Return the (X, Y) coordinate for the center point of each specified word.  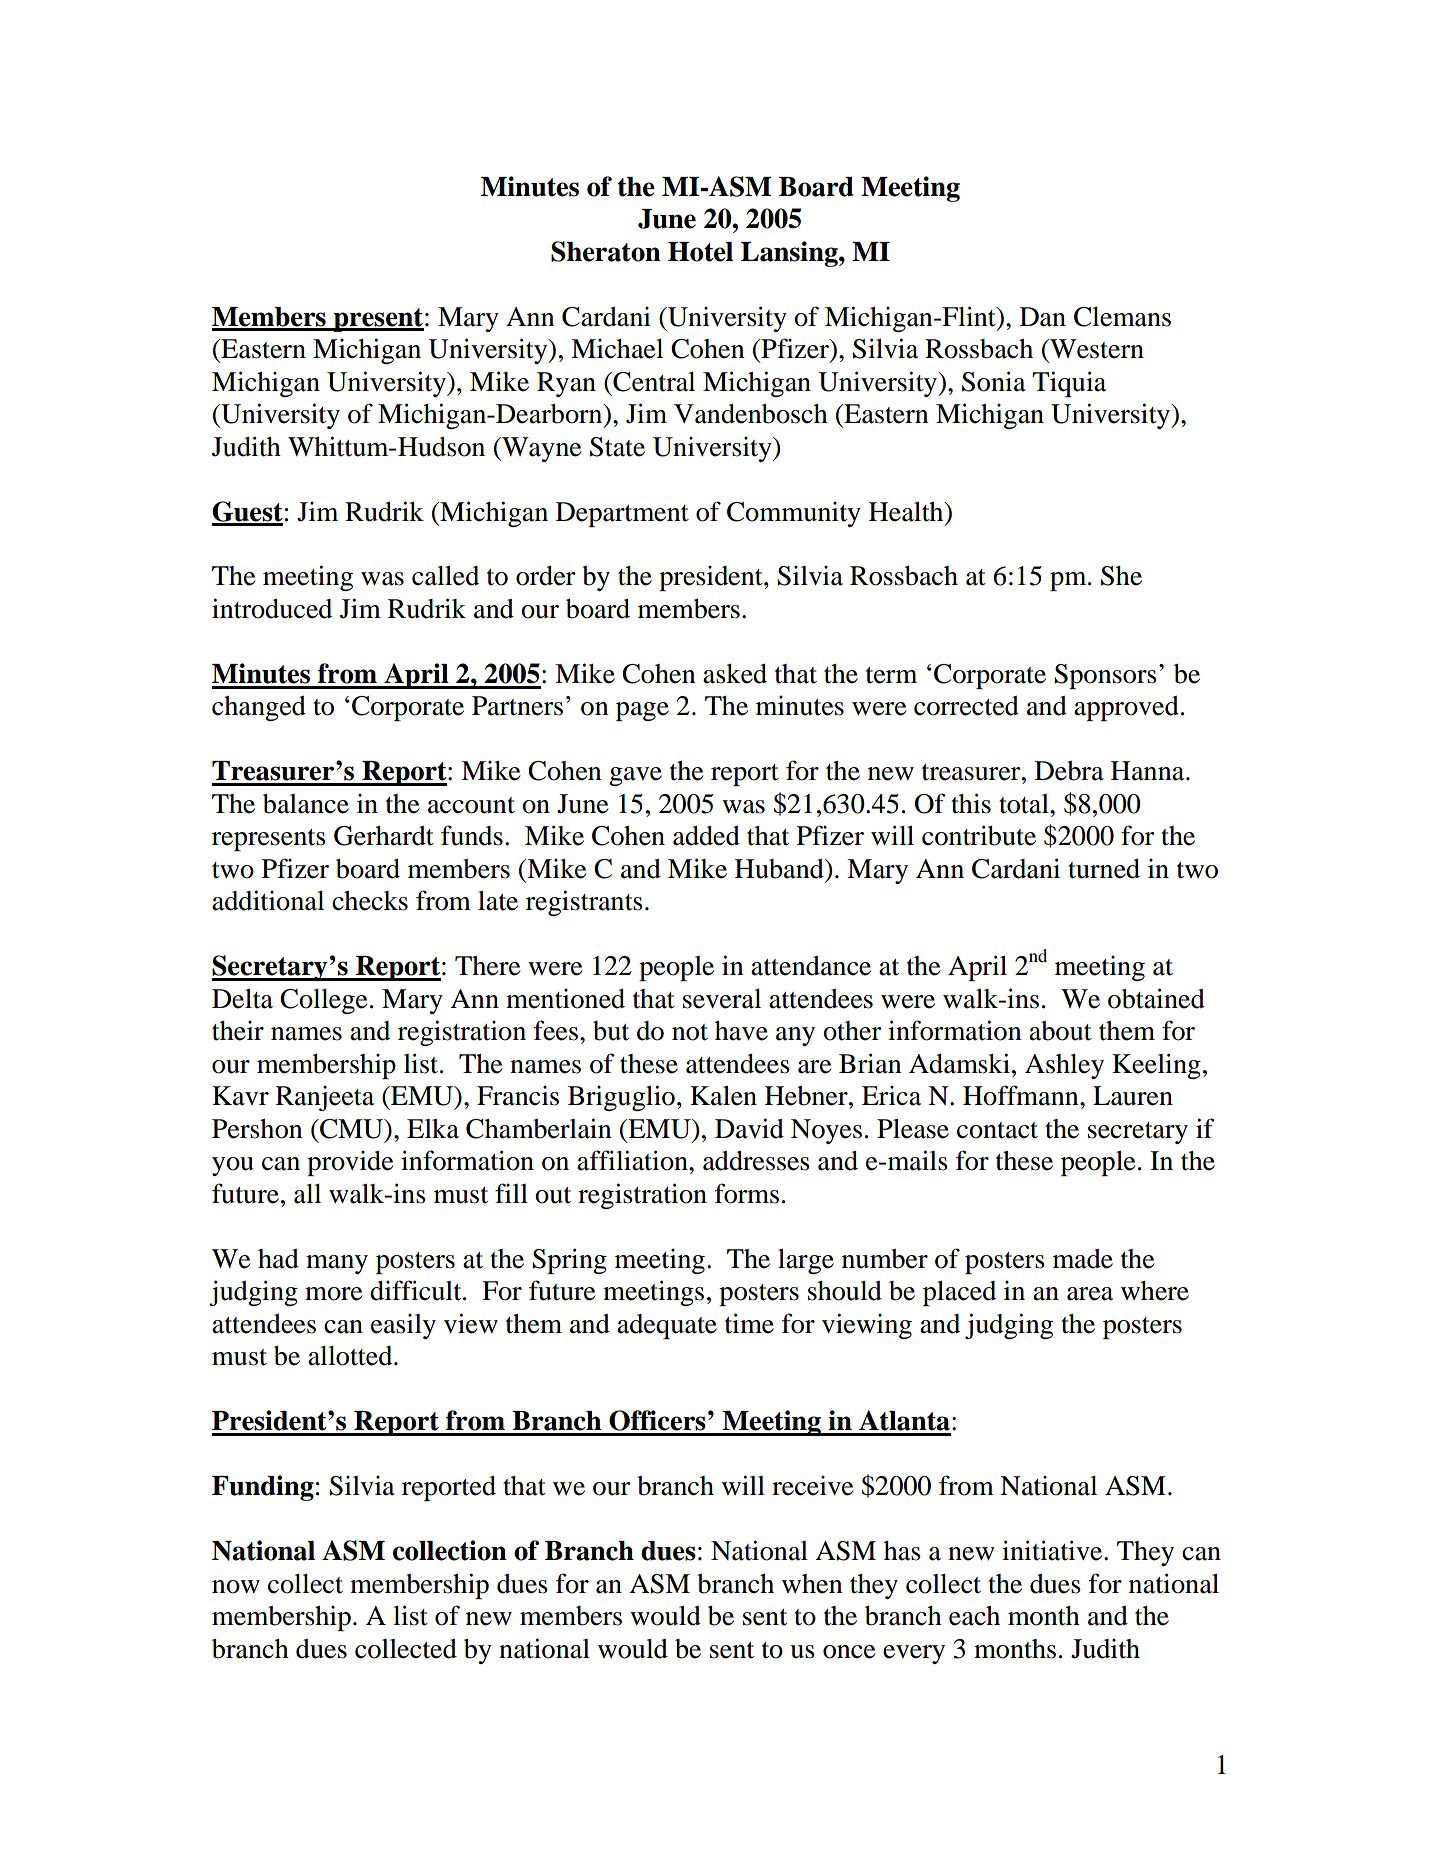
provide (350, 1163)
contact (997, 1130)
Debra (1069, 771)
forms (747, 1193)
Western (1096, 349)
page (642, 711)
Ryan (566, 384)
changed (259, 708)
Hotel (700, 252)
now (236, 1587)
